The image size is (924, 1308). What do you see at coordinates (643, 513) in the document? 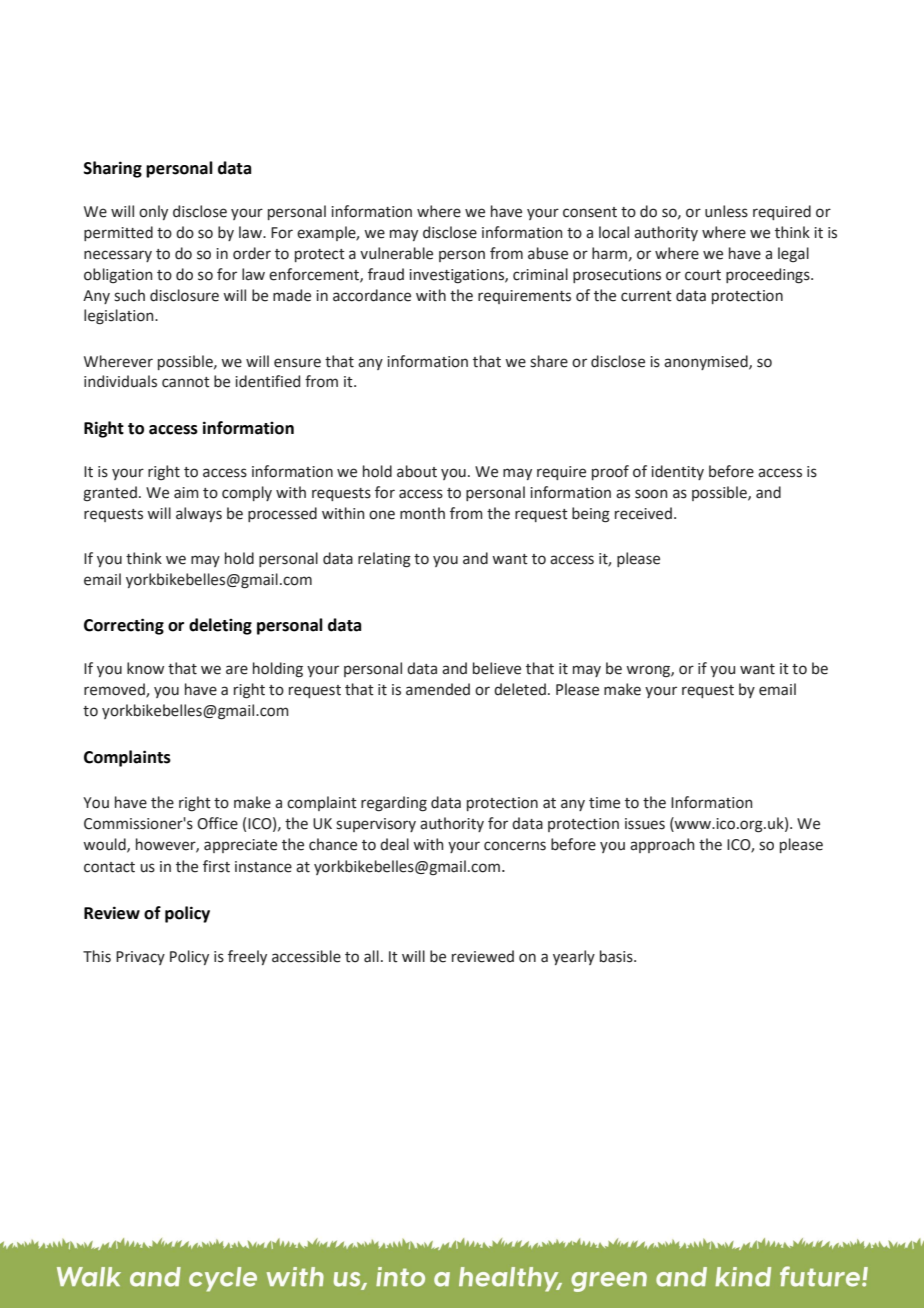
I see `received` at bounding box center [643, 513].
